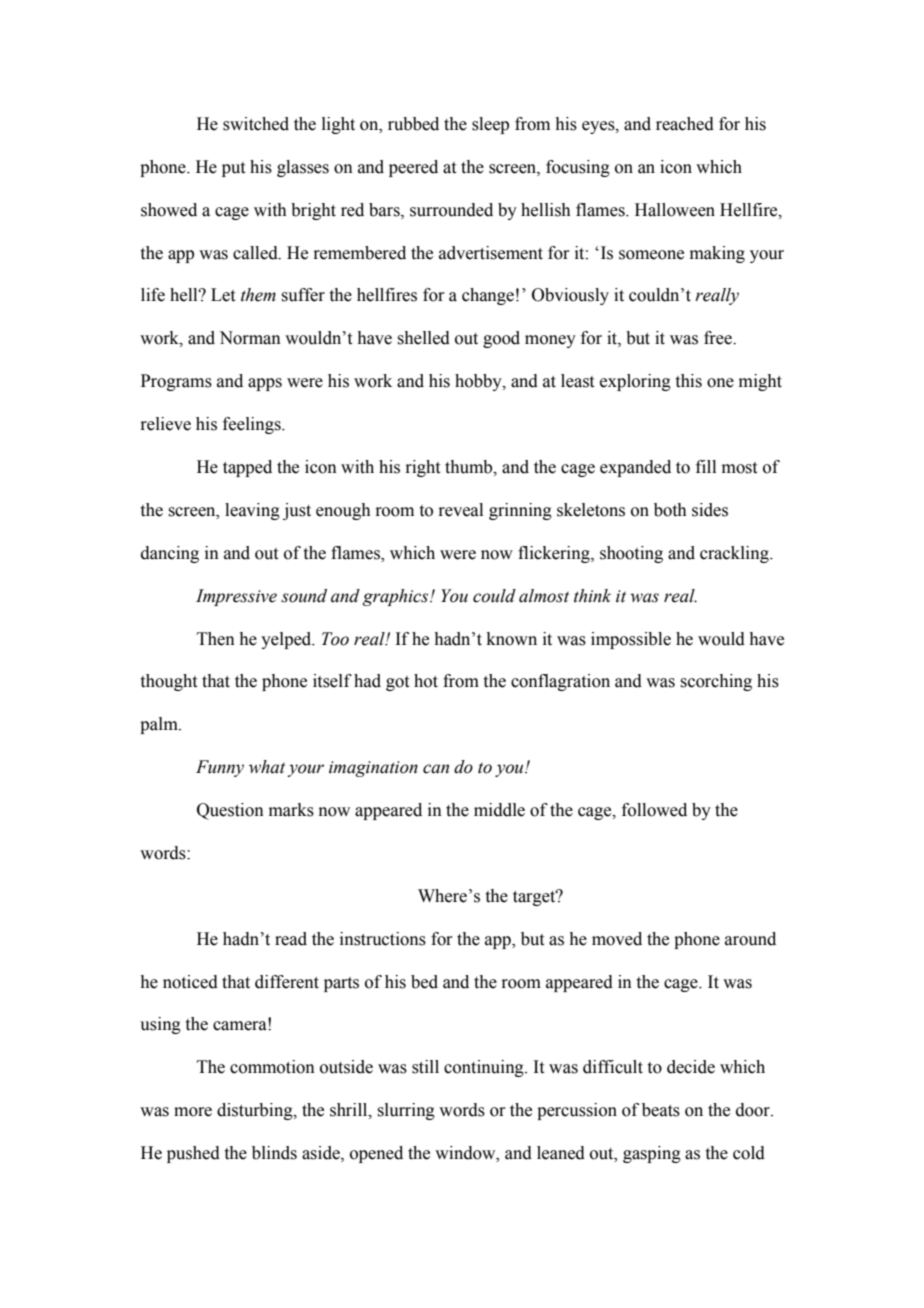  I want to click on known, so click(512, 639).
